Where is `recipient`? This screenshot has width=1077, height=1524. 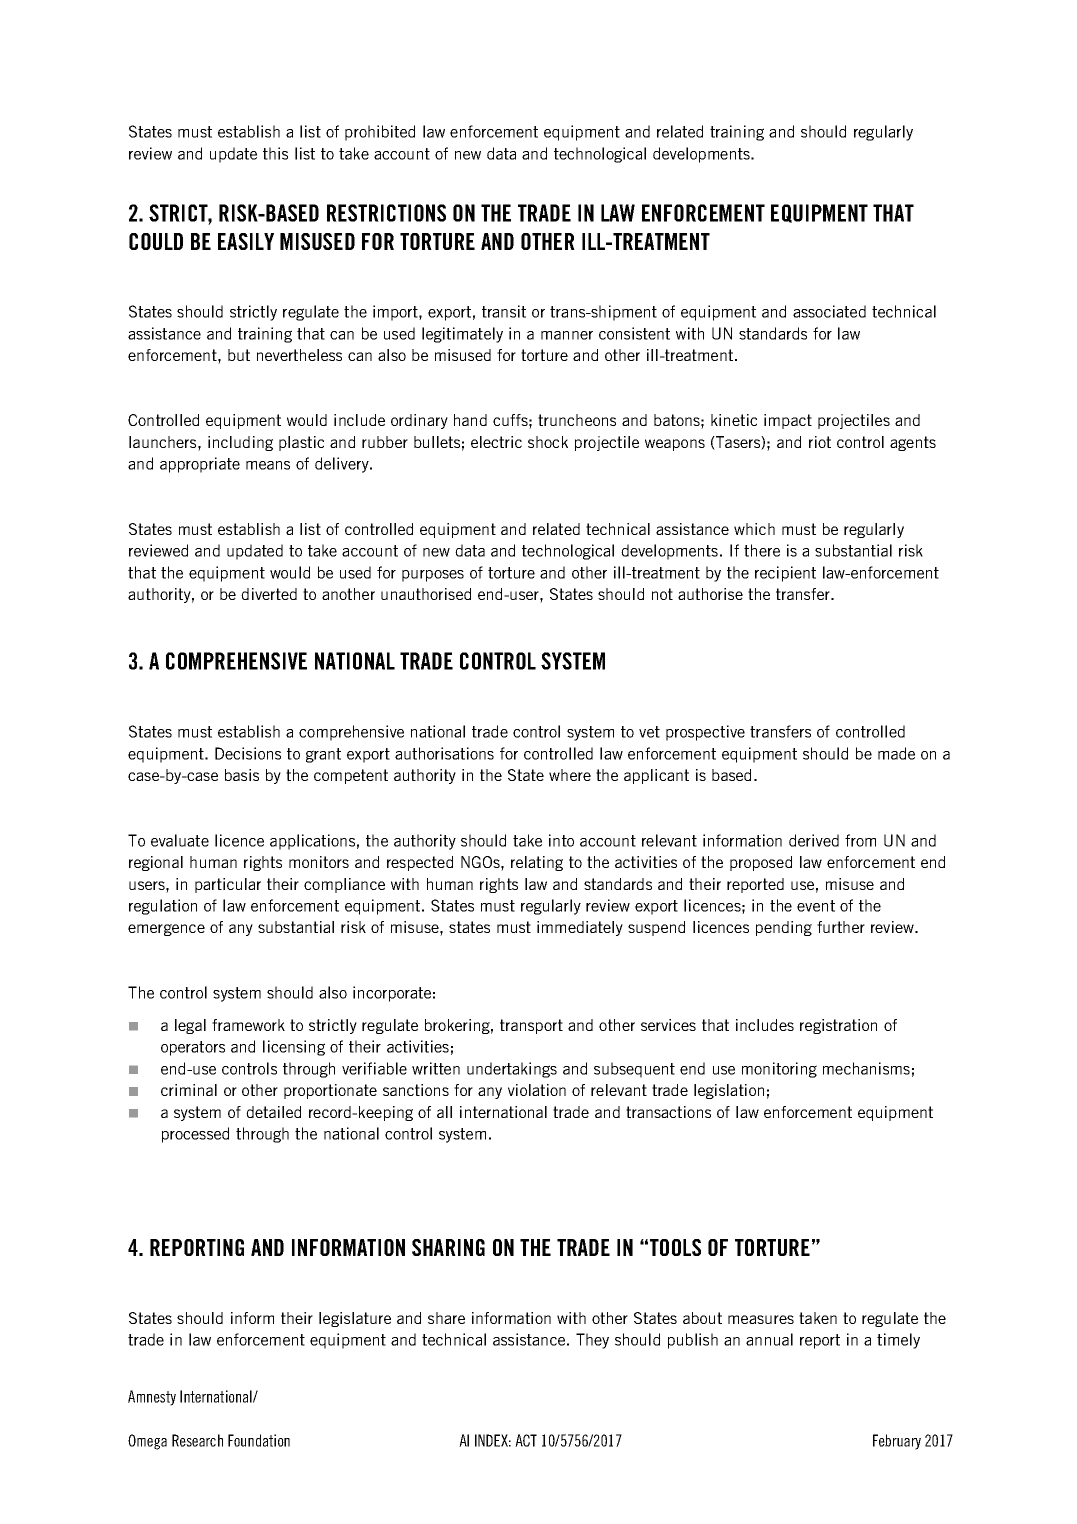 recipient is located at coordinates (785, 574).
